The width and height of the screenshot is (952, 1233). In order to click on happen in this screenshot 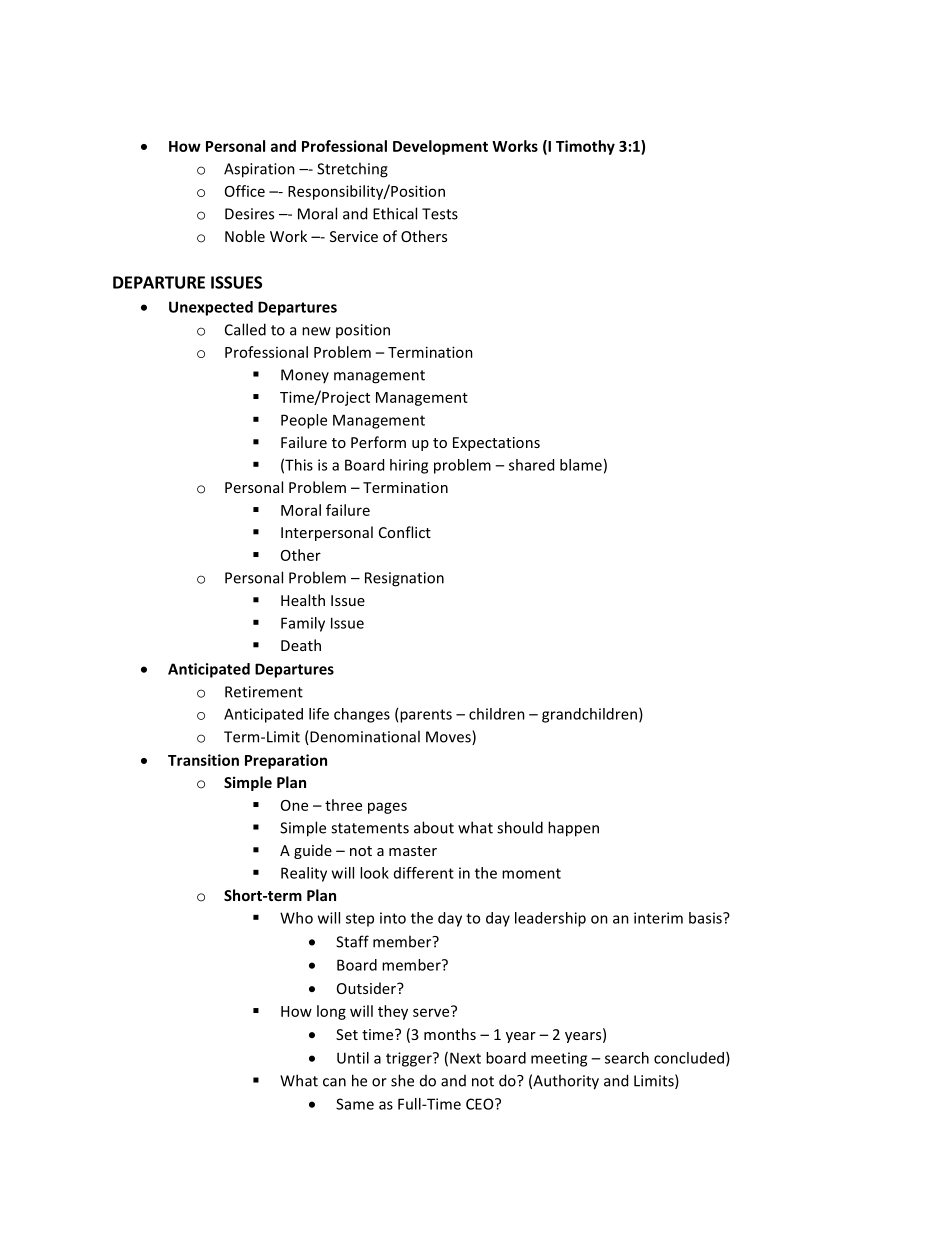, I will do `click(573, 829)`.
